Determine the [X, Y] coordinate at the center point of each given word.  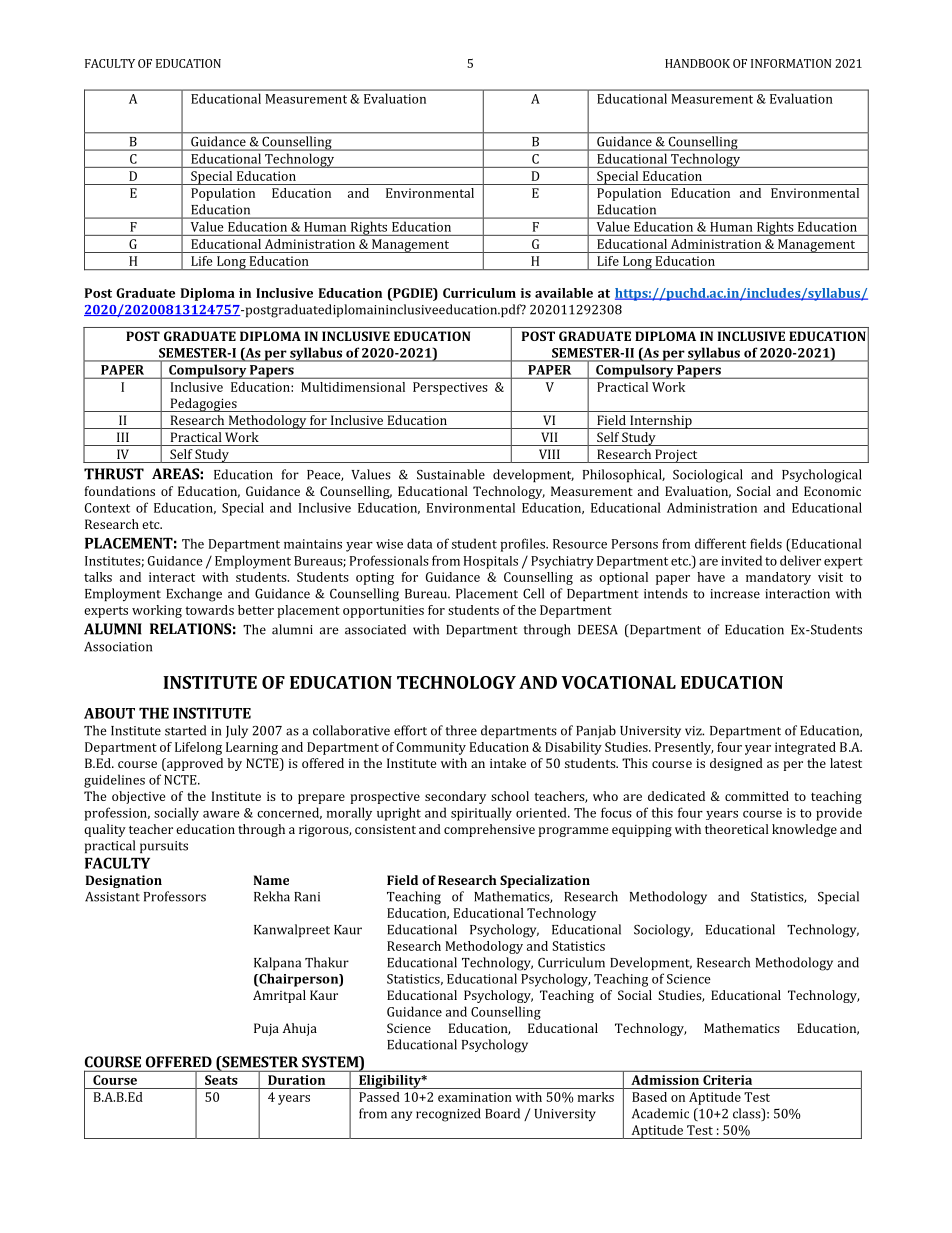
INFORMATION [791, 63]
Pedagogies [203, 405]
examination [475, 1097]
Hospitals [491, 562]
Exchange [194, 595]
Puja [266, 1029]
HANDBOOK [697, 63]
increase [735, 594]
